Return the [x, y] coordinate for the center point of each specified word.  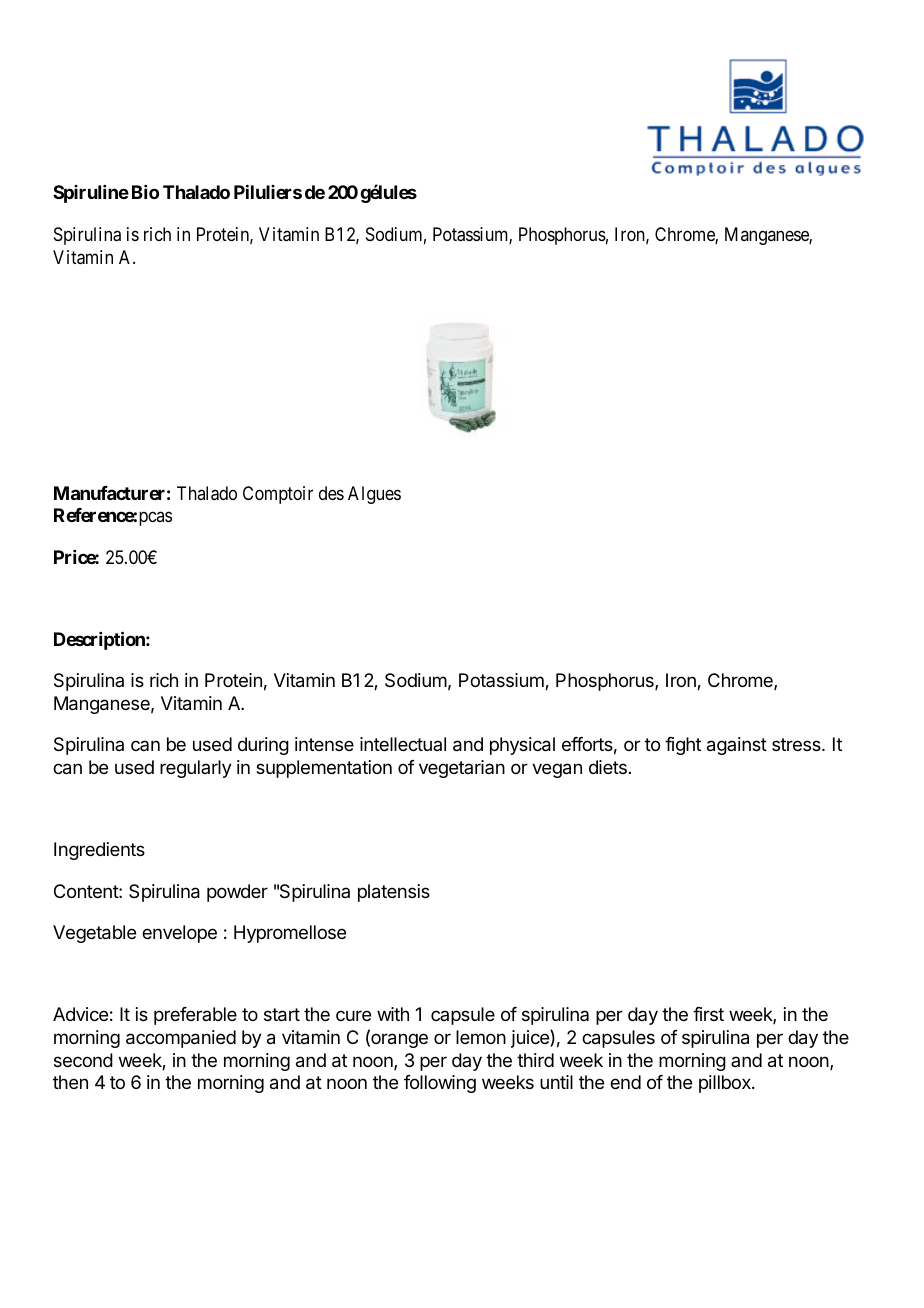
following [440, 1084]
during [263, 746]
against [737, 746]
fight [683, 746]
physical [522, 746]
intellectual [403, 744]
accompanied [181, 1039]
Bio [145, 192]
